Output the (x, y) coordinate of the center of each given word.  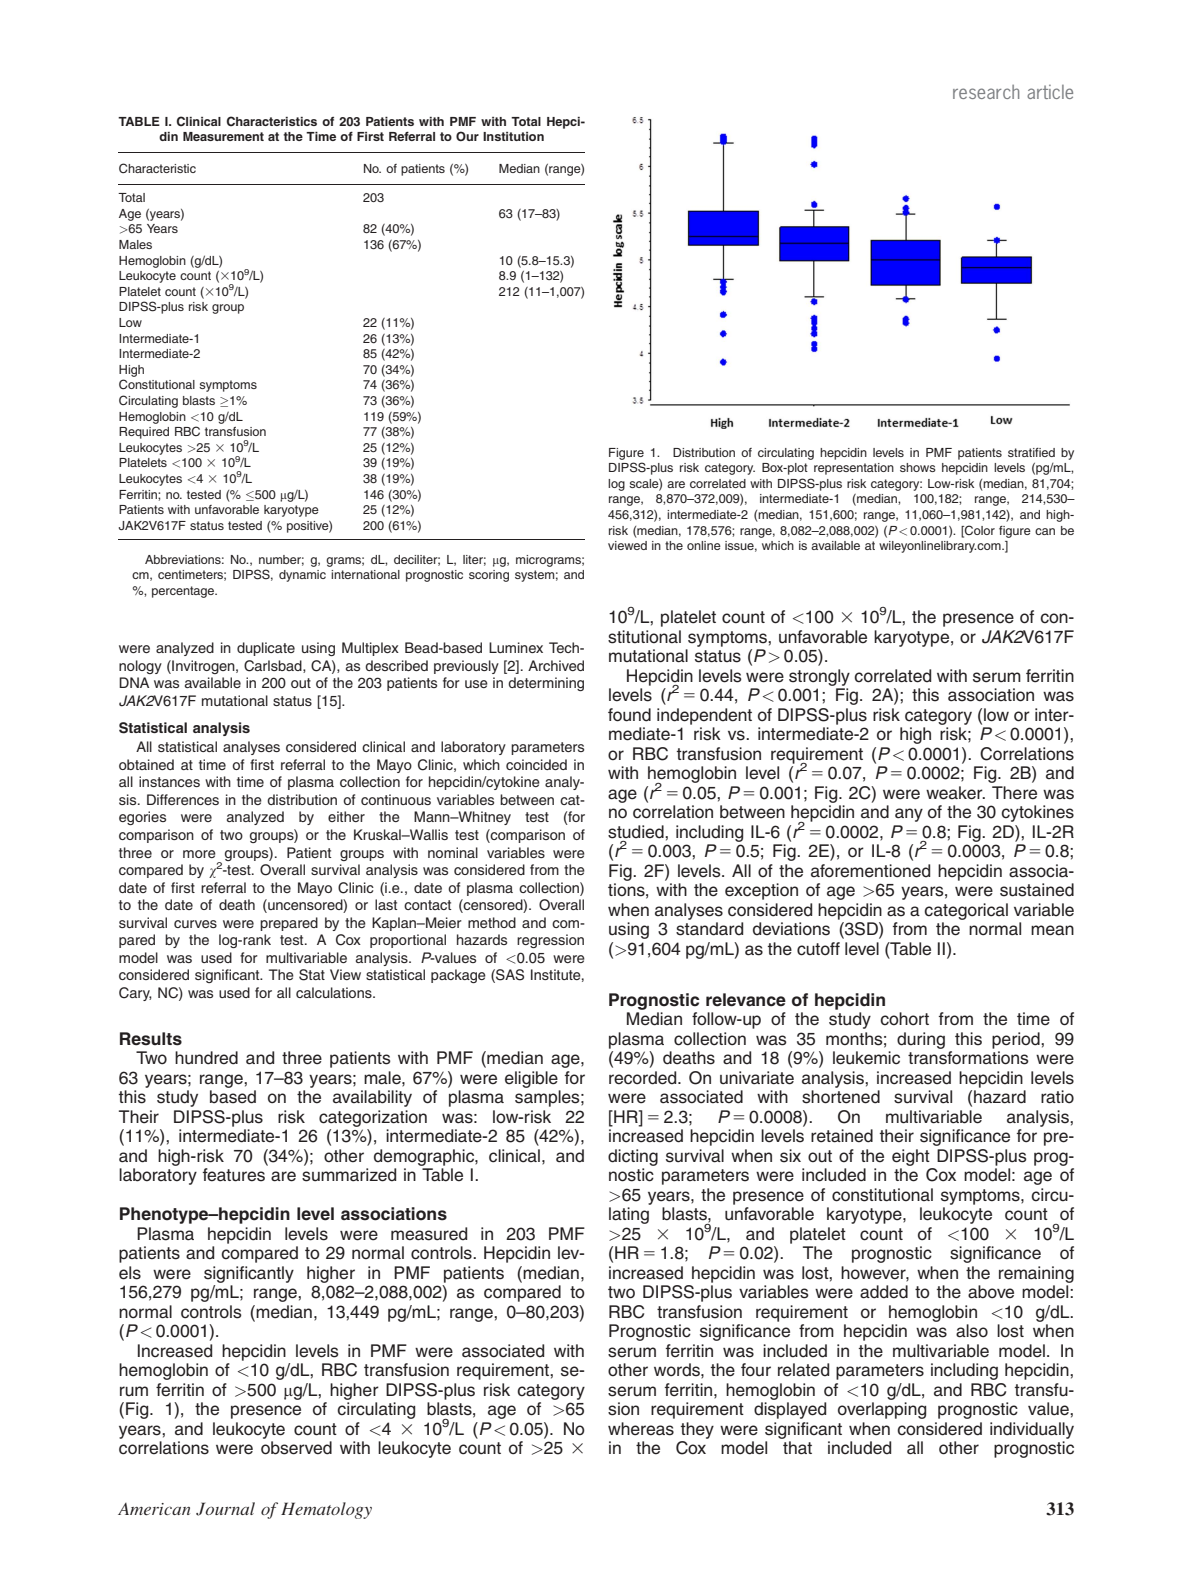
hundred (206, 1058)
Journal (225, 1509)
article (1050, 92)
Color (979, 531)
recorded (644, 1078)
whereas (641, 1429)
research (986, 92)
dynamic (302, 576)
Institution (513, 136)
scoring (489, 576)
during (921, 1040)
